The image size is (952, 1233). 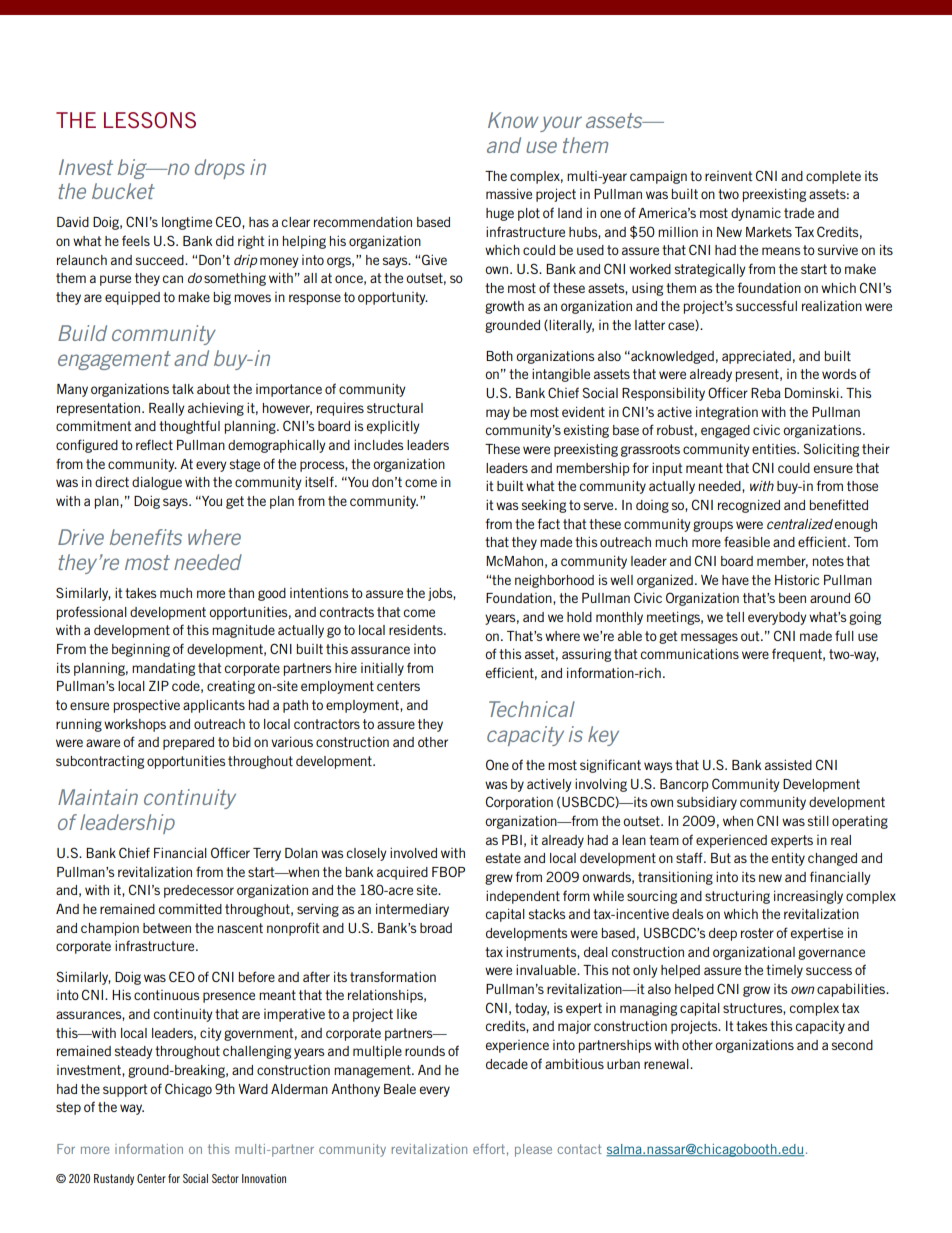 I want to click on Corporation, so click(x=519, y=803).
